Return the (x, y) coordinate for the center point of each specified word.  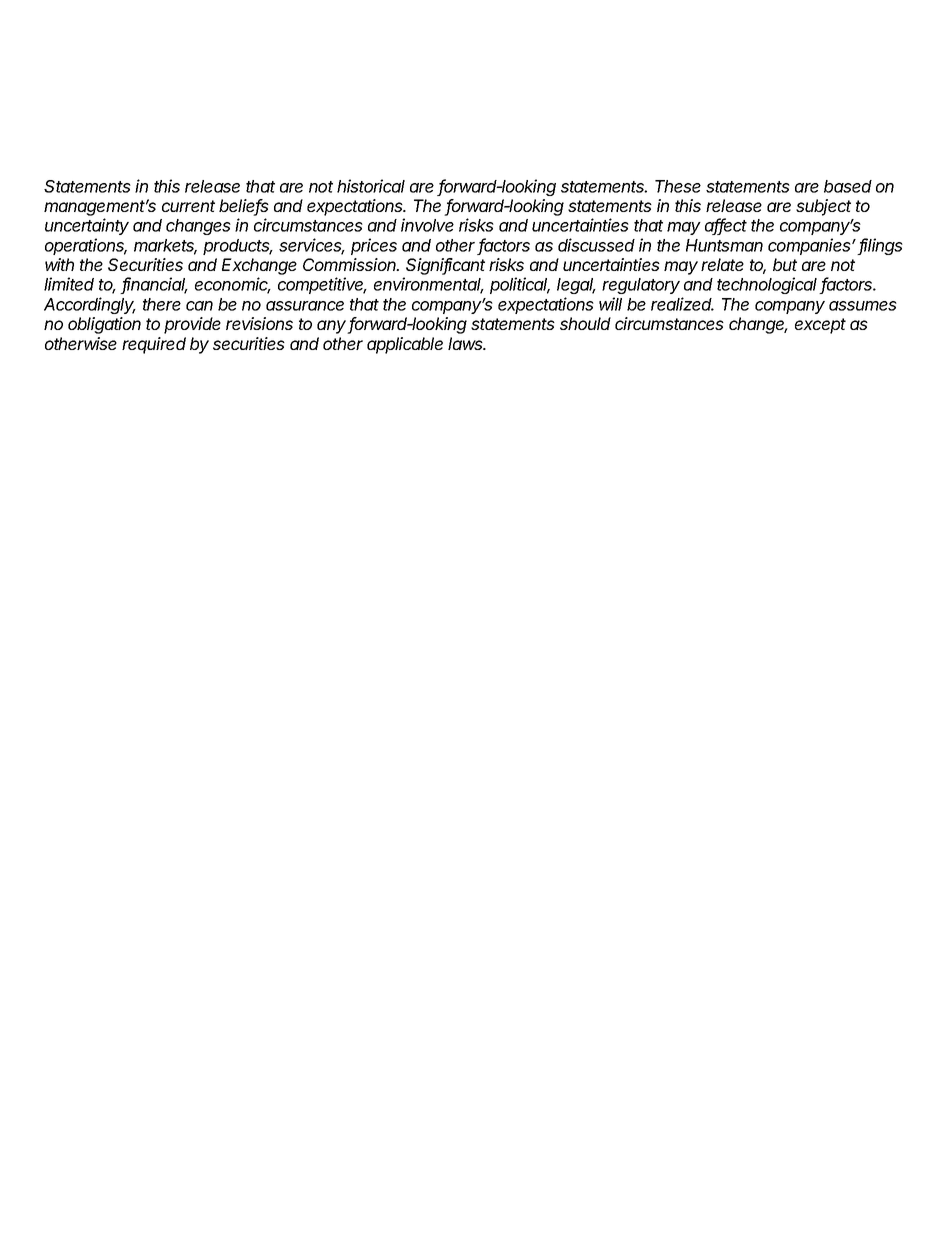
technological (768, 285)
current (188, 206)
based (848, 186)
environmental (429, 285)
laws (467, 343)
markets (165, 246)
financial (154, 285)
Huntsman (724, 245)
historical (371, 186)
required (154, 345)
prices (374, 246)
